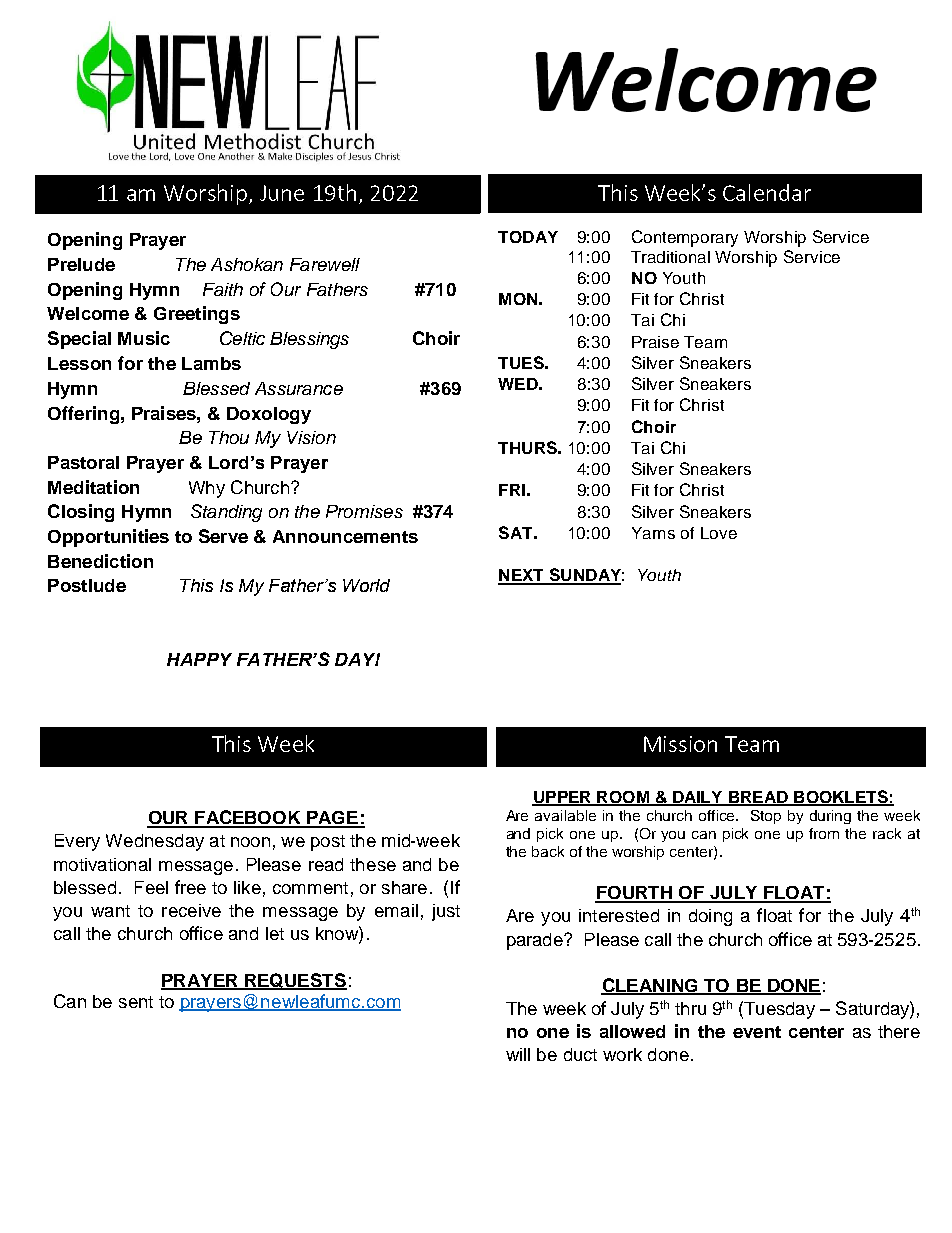  I want to click on will, so click(518, 1054).
